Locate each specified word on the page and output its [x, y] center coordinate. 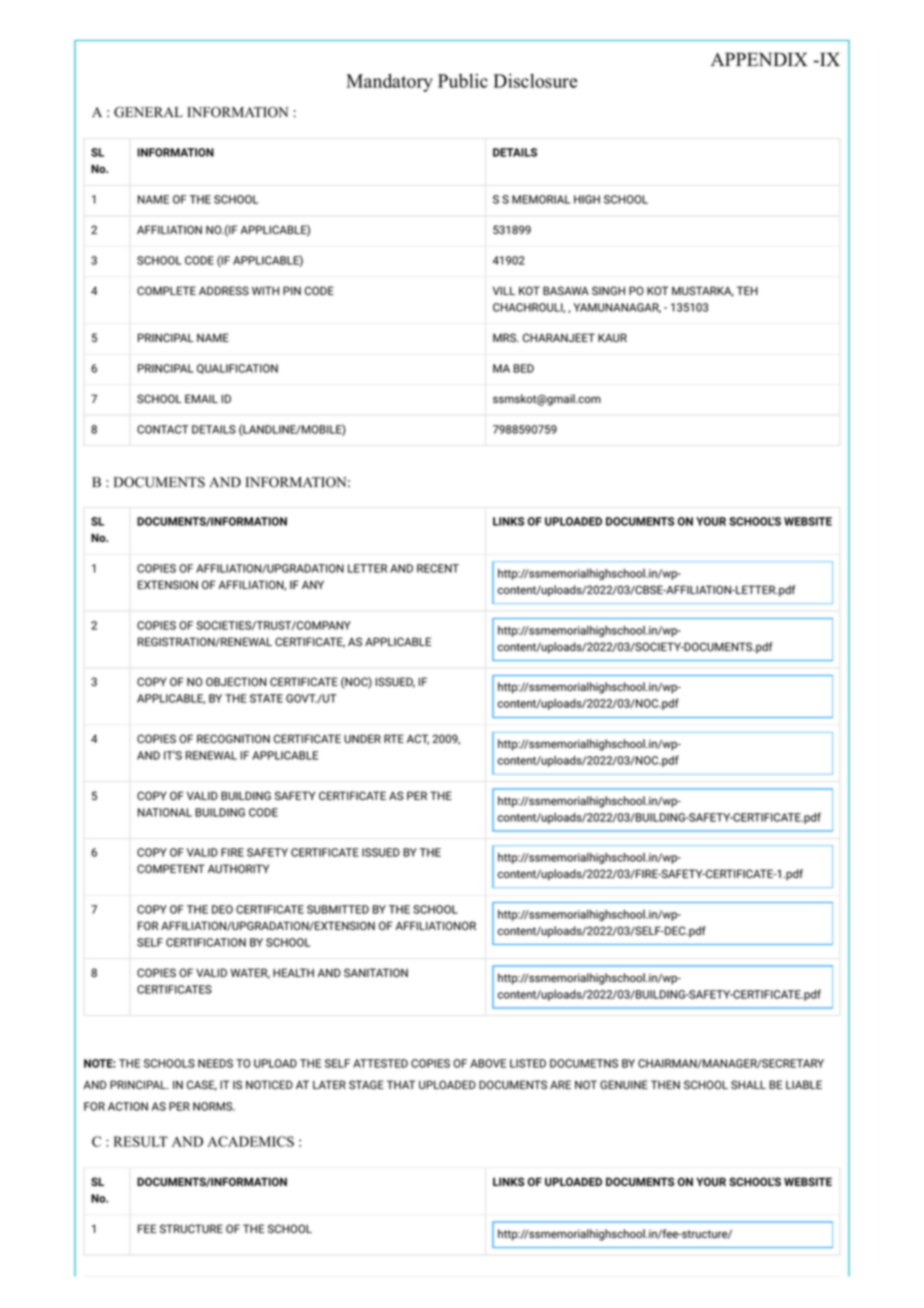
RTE [394, 738]
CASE [202, 1085]
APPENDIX [759, 59]
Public [463, 81]
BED [524, 368]
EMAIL [201, 398]
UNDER [362, 738]
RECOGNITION [233, 738]
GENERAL [148, 112]
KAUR [612, 337]
